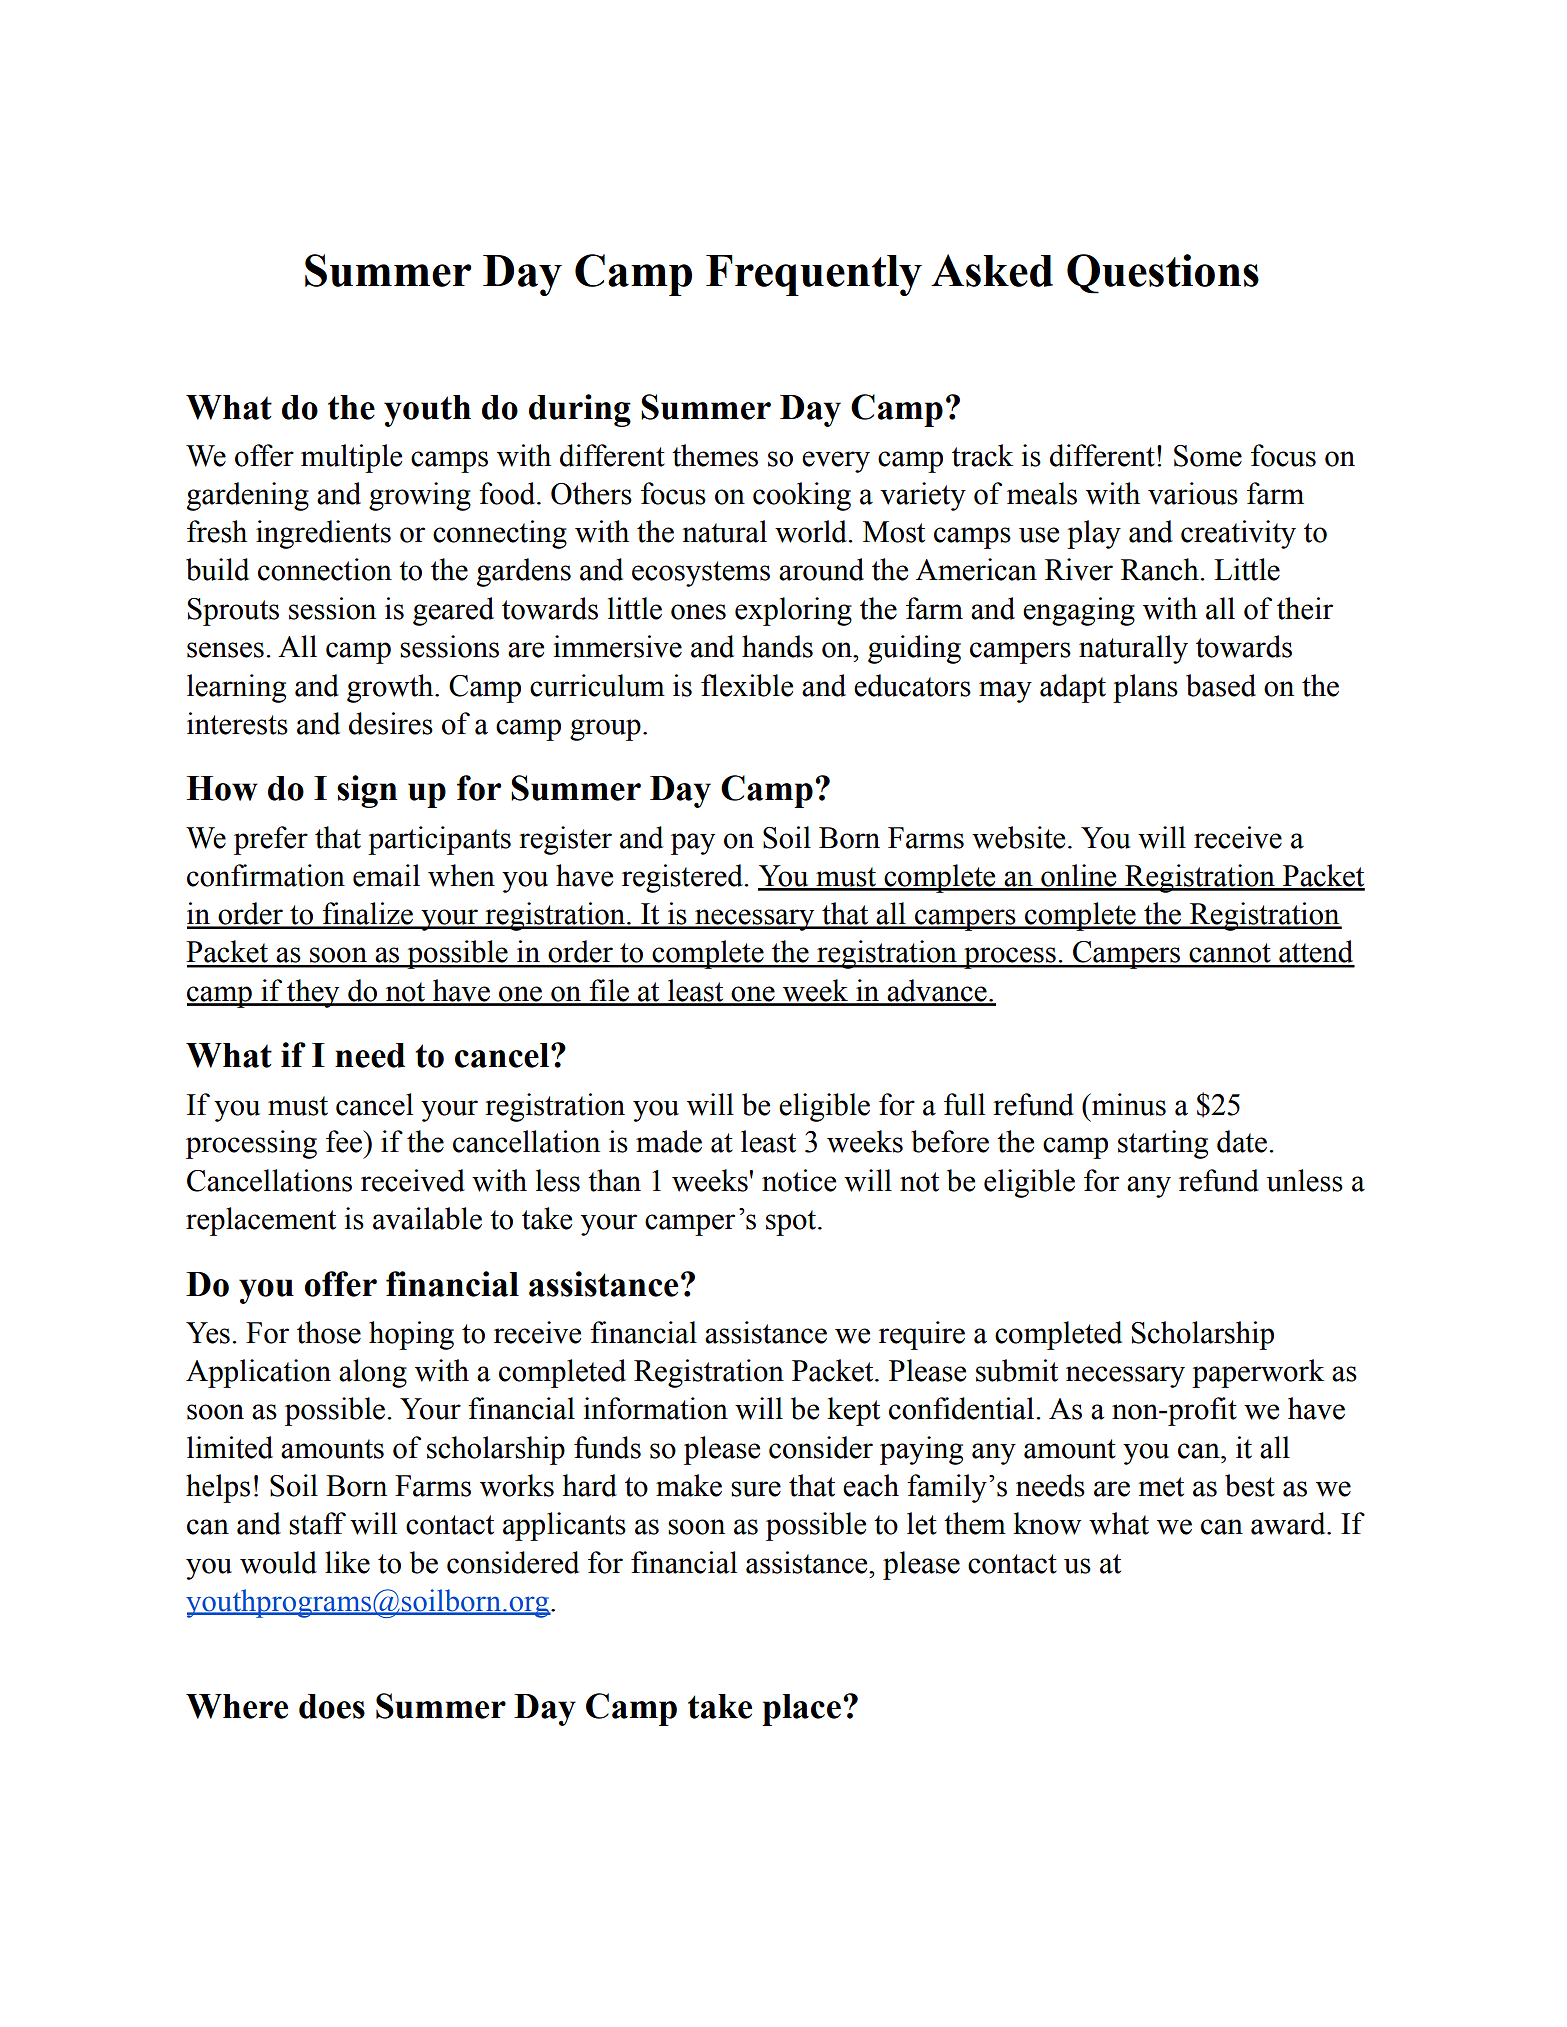 The image size is (1567, 2027). What do you see at coordinates (1145, 688) in the screenshot?
I see `plans` at bounding box center [1145, 688].
